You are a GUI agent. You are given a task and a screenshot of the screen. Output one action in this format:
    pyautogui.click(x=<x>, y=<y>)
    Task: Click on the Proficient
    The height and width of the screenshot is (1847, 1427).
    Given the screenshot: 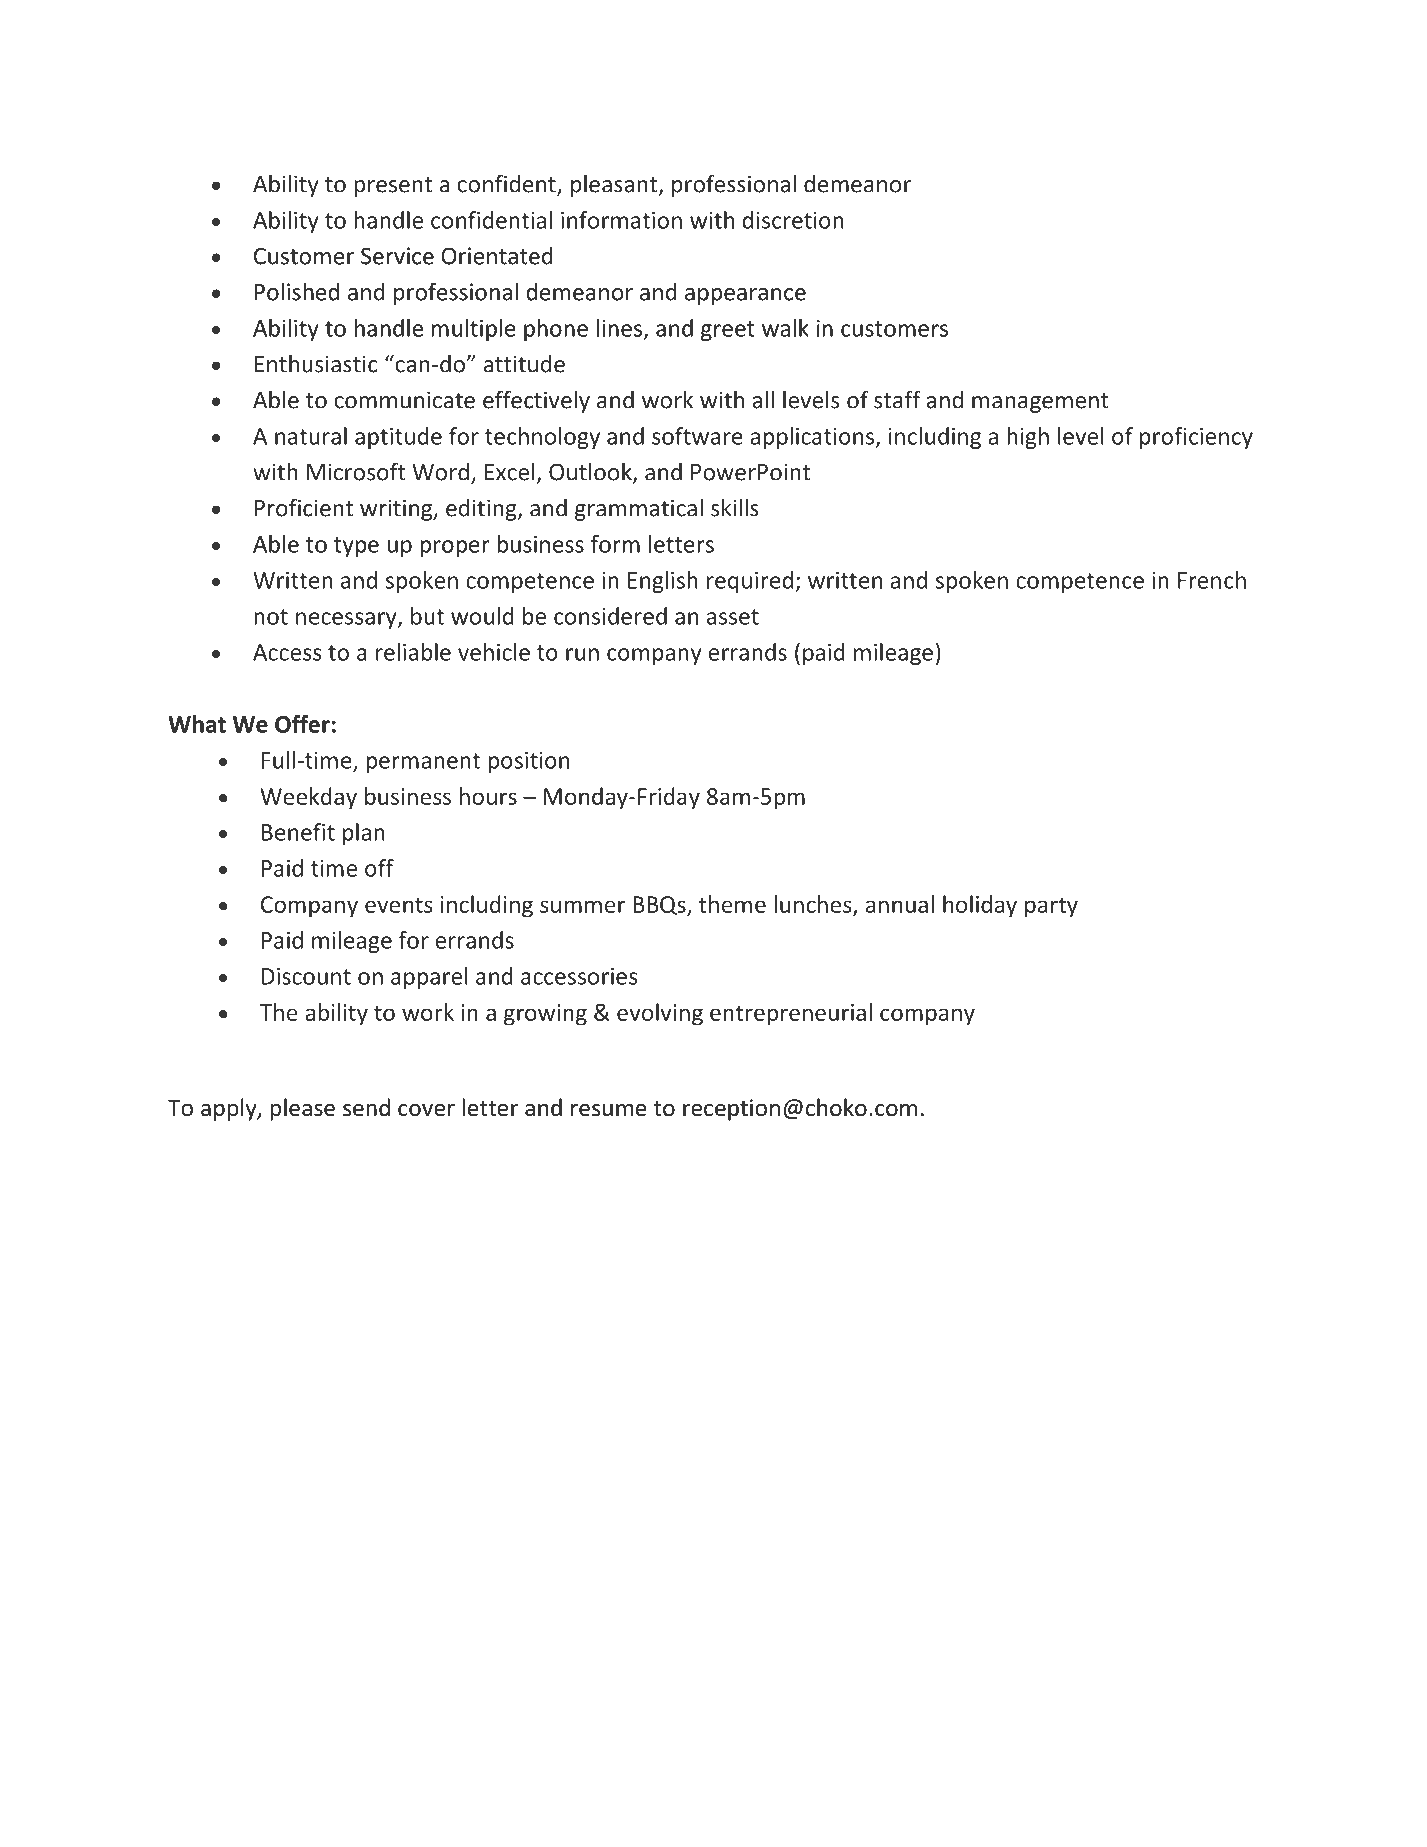 What is the action you would take?
    pyautogui.click(x=304, y=507)
